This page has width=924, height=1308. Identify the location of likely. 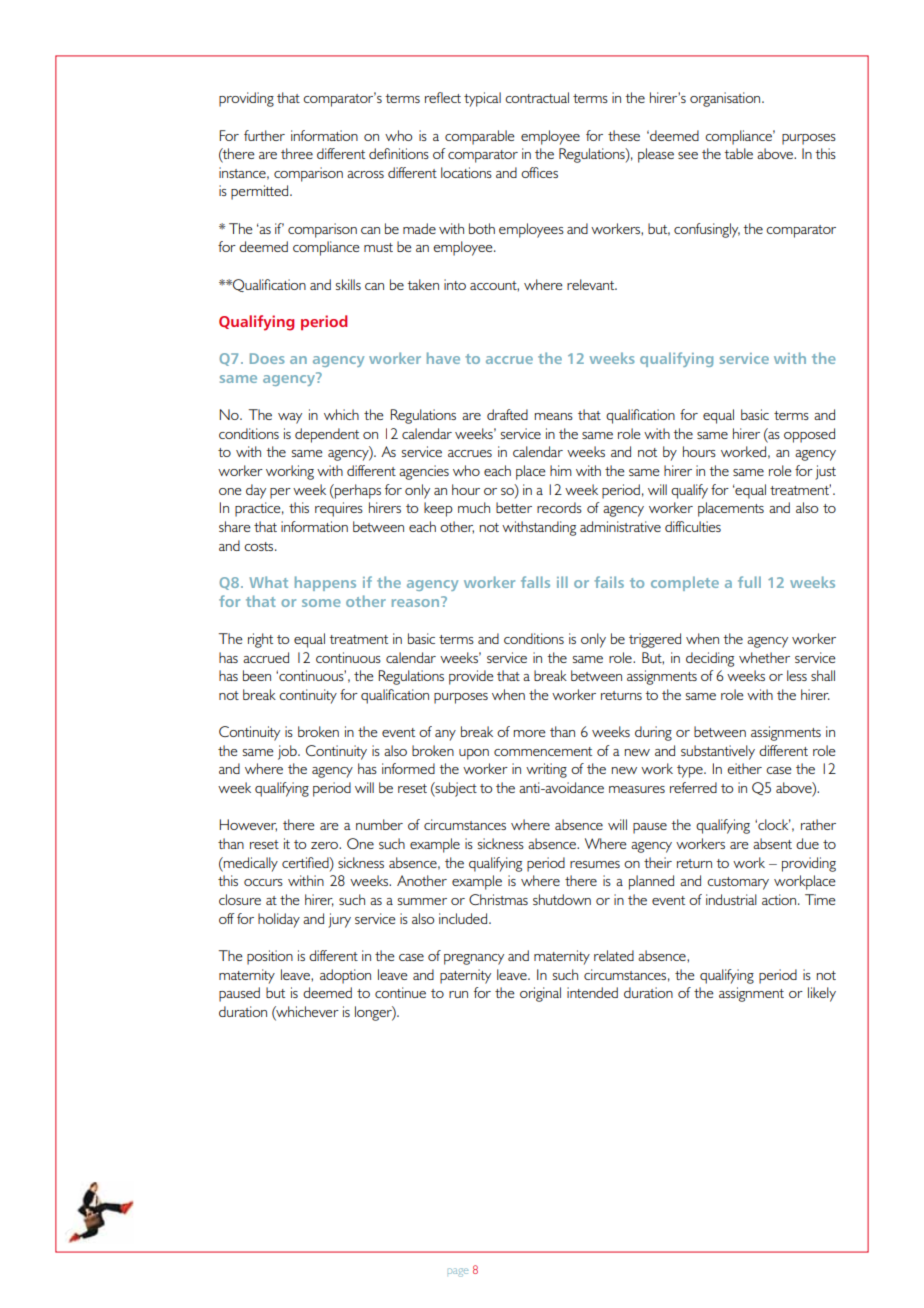
(822, 994).
